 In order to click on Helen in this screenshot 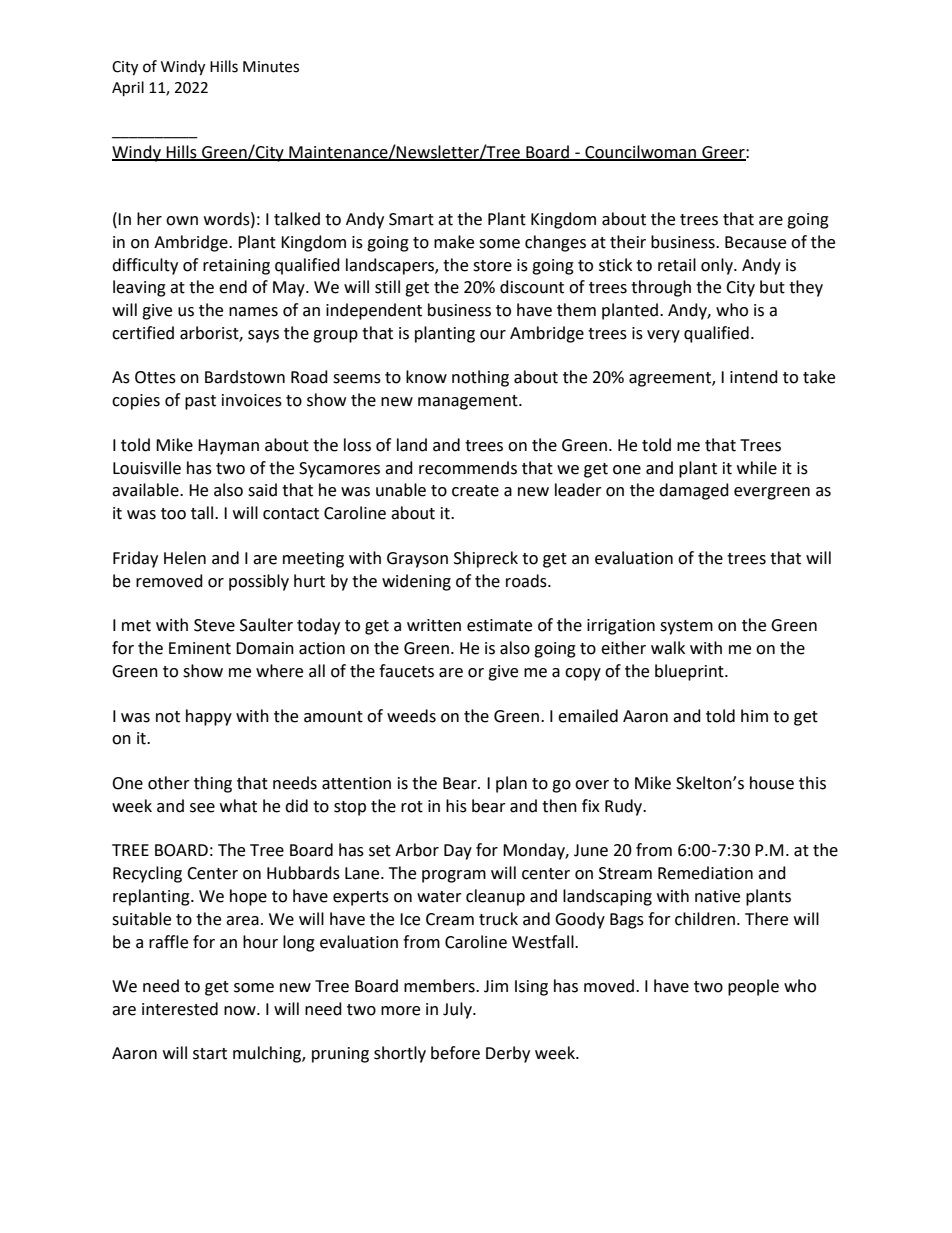, I will do `click(185, 558)`.
